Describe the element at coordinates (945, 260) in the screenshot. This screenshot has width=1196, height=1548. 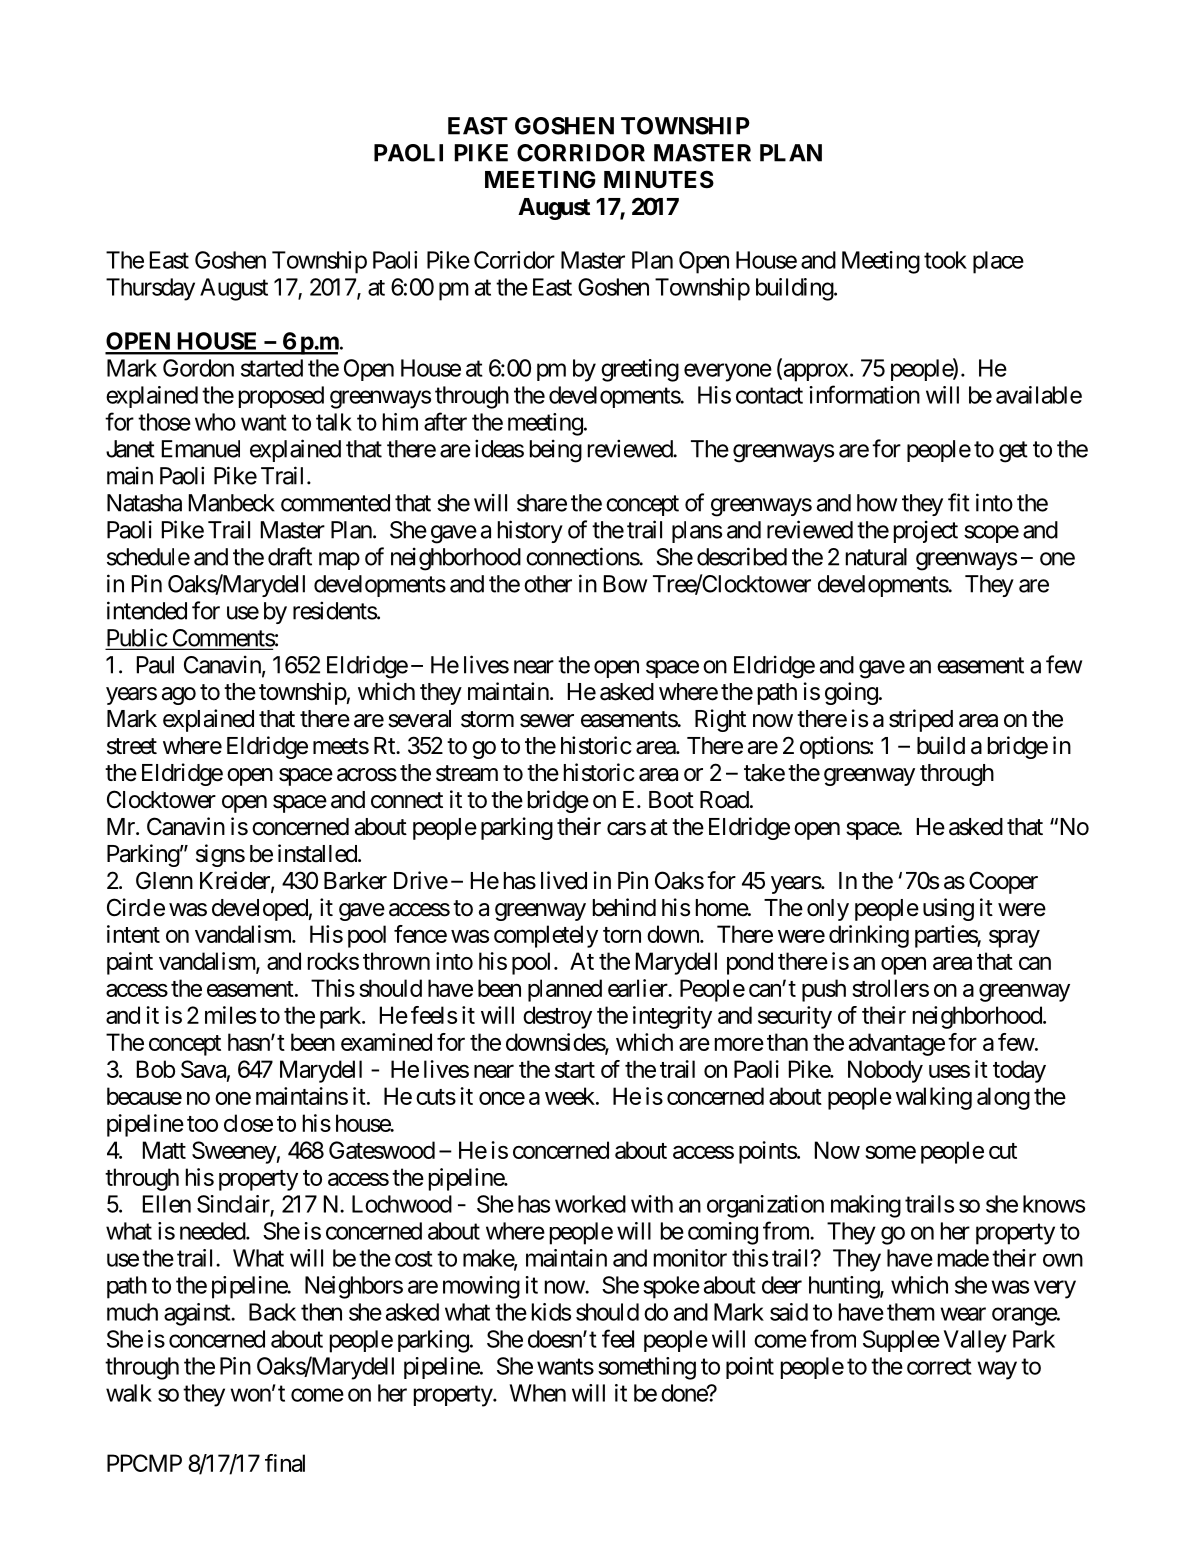
I see `took` at that location.
